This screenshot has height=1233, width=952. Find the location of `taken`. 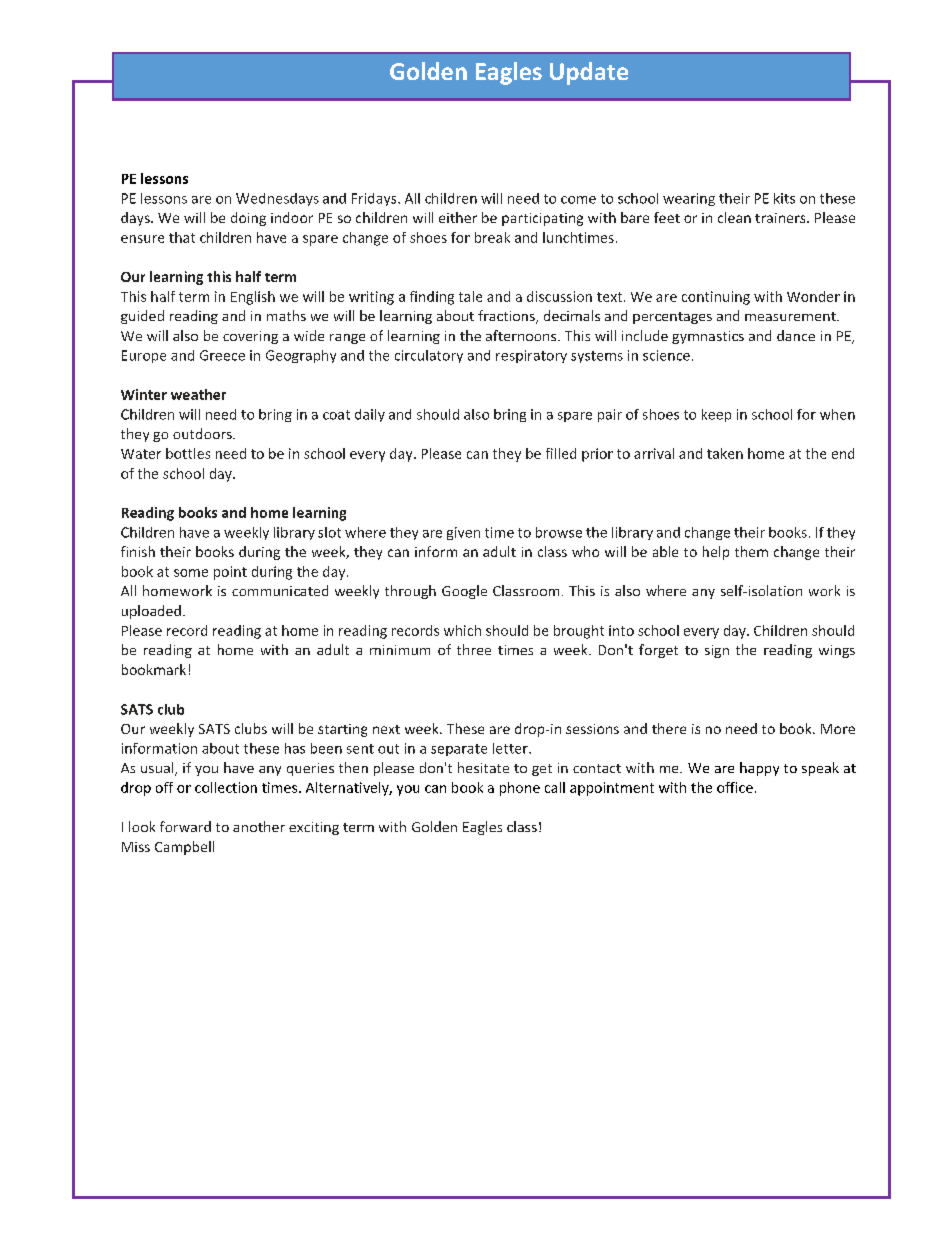

taken is located at coordinates (725, 453).
